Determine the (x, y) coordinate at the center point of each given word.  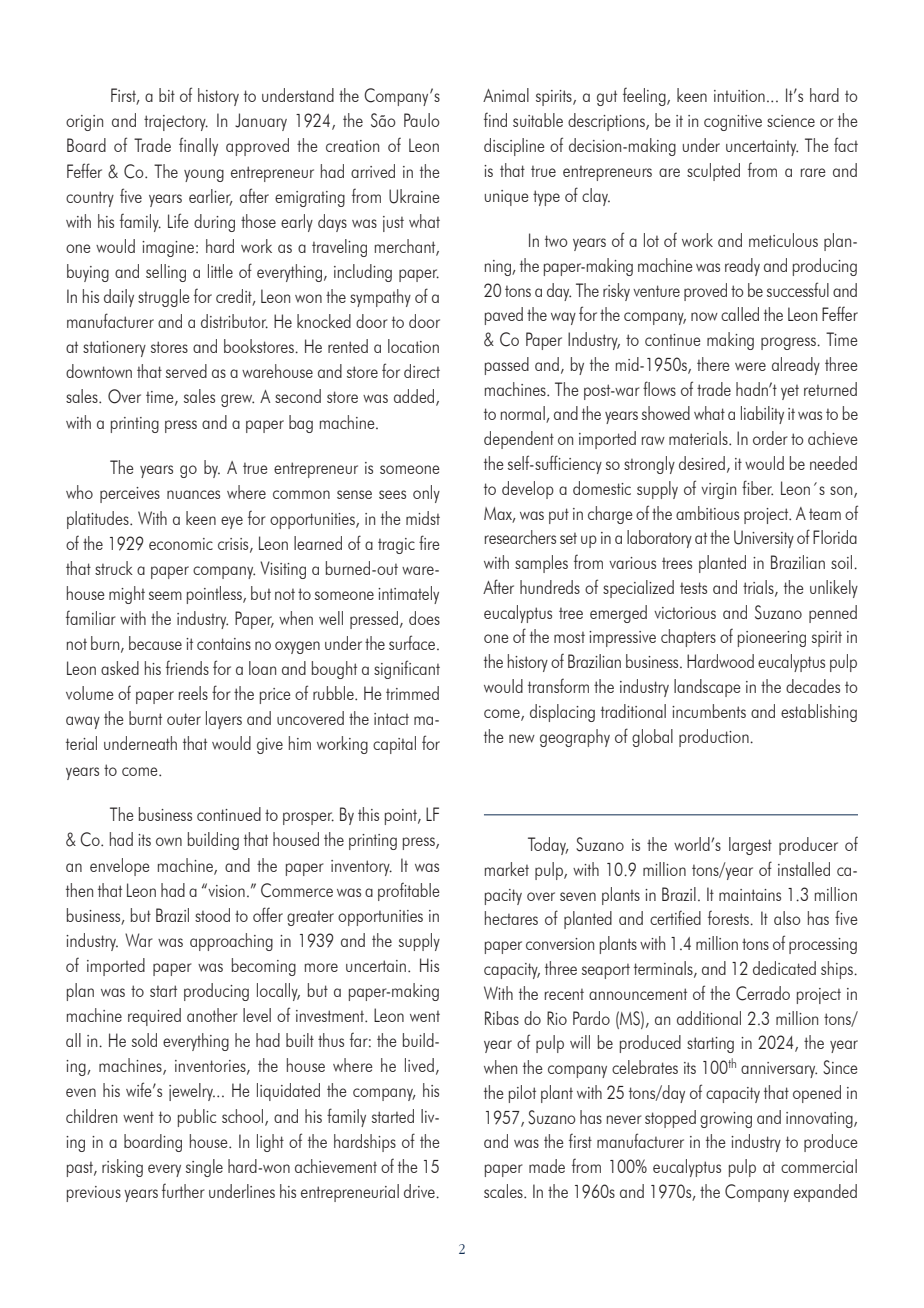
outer (184, 719)
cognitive (733, 123)
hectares (511, 918)
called (740, 314)
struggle (164, 298)
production (715, 738)
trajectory (176, 123)
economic (181, 544)
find (495, 119)
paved (504, 316)
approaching (231, 942)
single (204, 1168)
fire (429, 542)
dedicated (784, 968)
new (522, 738)
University (764, 539)
